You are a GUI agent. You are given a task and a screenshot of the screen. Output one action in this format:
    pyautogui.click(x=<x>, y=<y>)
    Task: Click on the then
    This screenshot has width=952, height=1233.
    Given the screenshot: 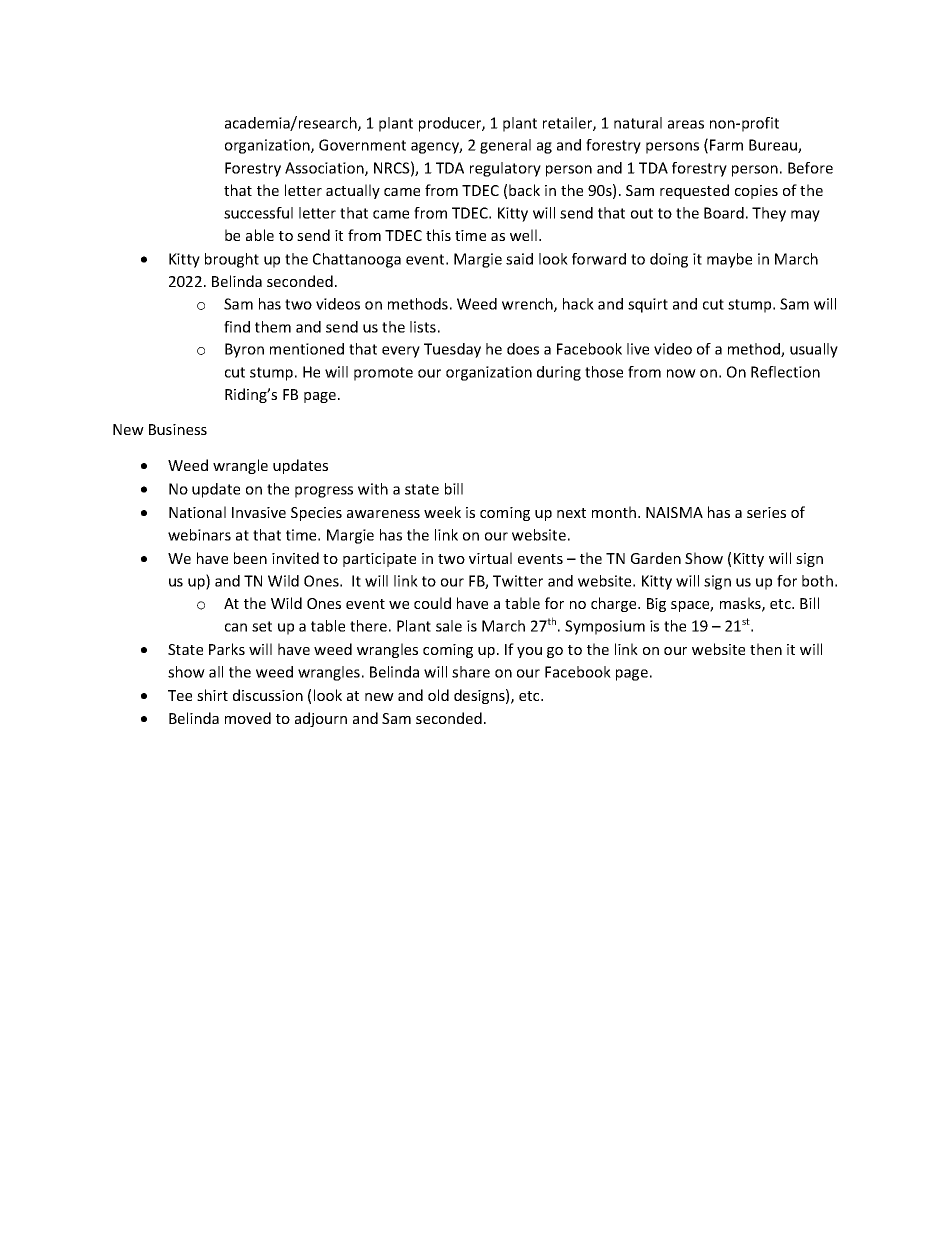 What is the action you would take?
    pyautogui.click(x=766, y=649)
